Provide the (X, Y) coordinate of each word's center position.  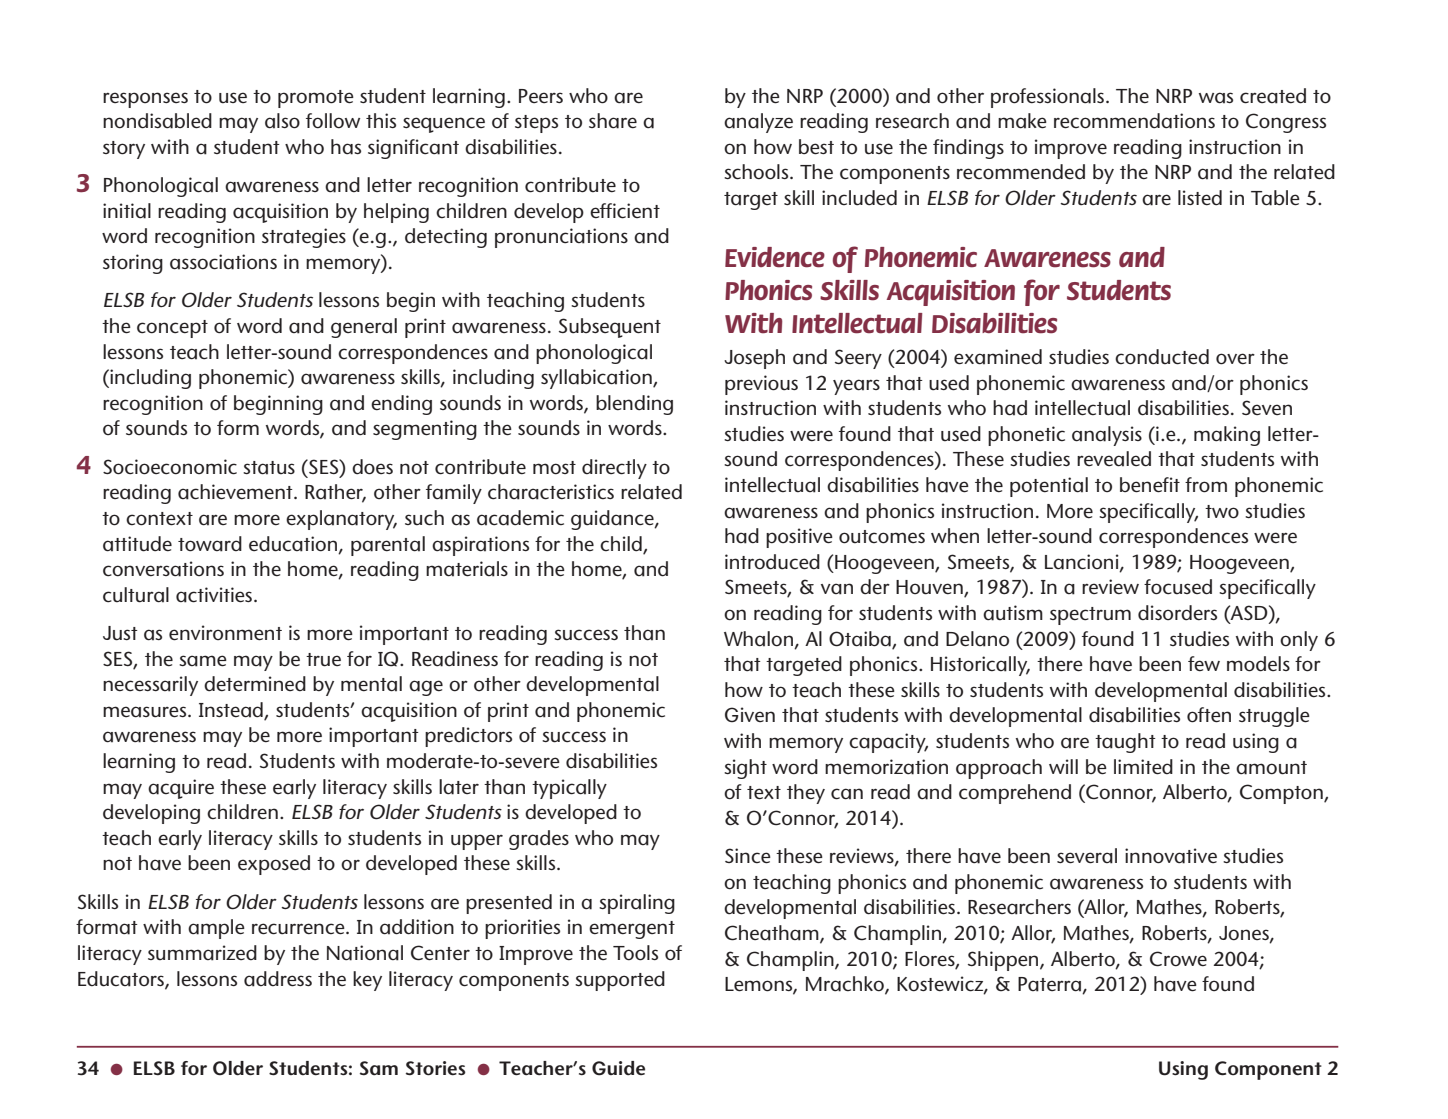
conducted (1162, 357)
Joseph (754, 359)
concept (172, 329)
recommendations (1134, 121)
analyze (758, 123)
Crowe (1178, 959)
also (282, 121)
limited (1143, 767)
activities (215, 595)
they (806, 794)
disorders (1177, 613)
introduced (772, 562)
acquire (181, 789)
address (278, 979)
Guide (618, 1068)
